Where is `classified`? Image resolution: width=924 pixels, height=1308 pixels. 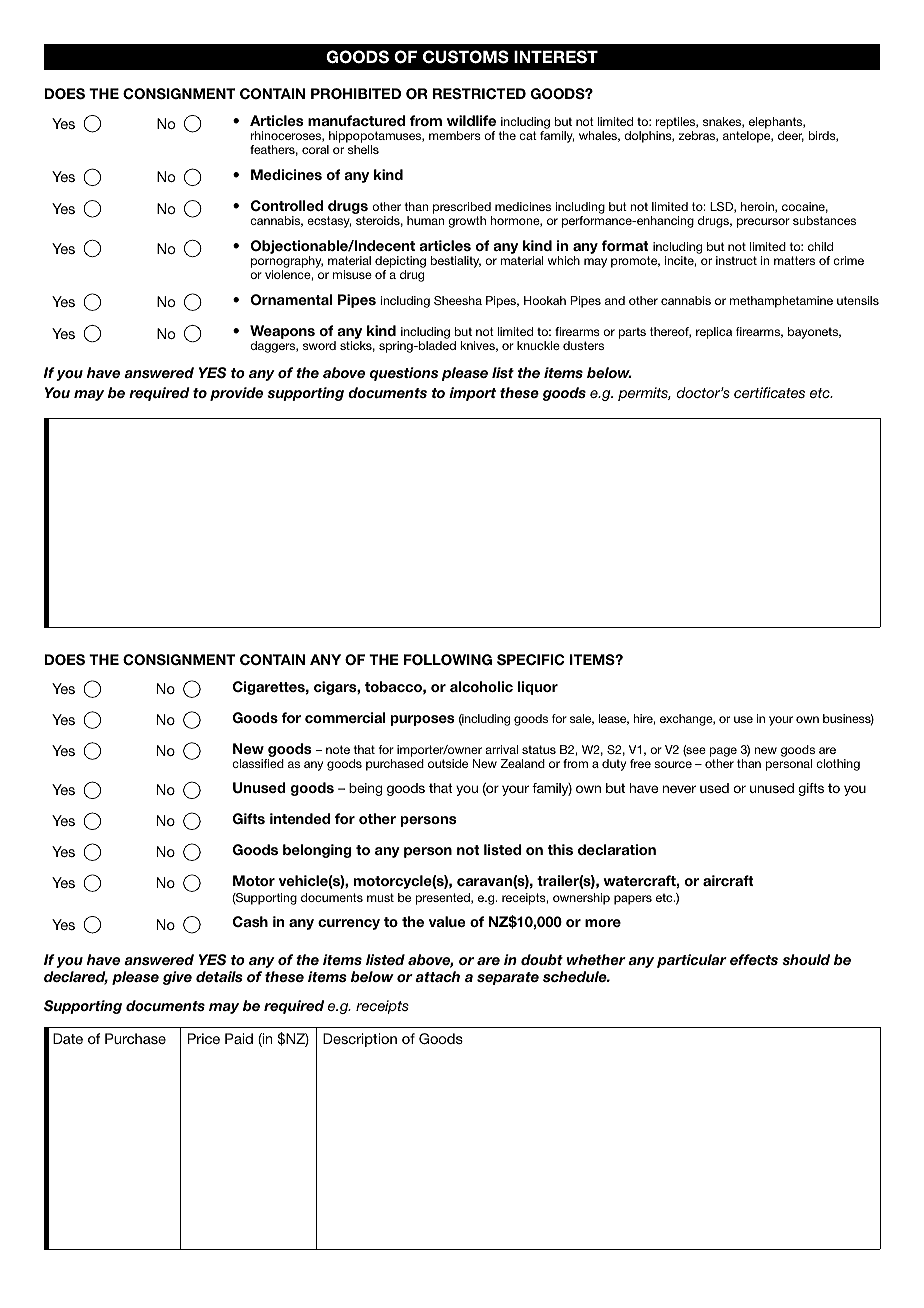 classified is located at coordinates (258, 763).
